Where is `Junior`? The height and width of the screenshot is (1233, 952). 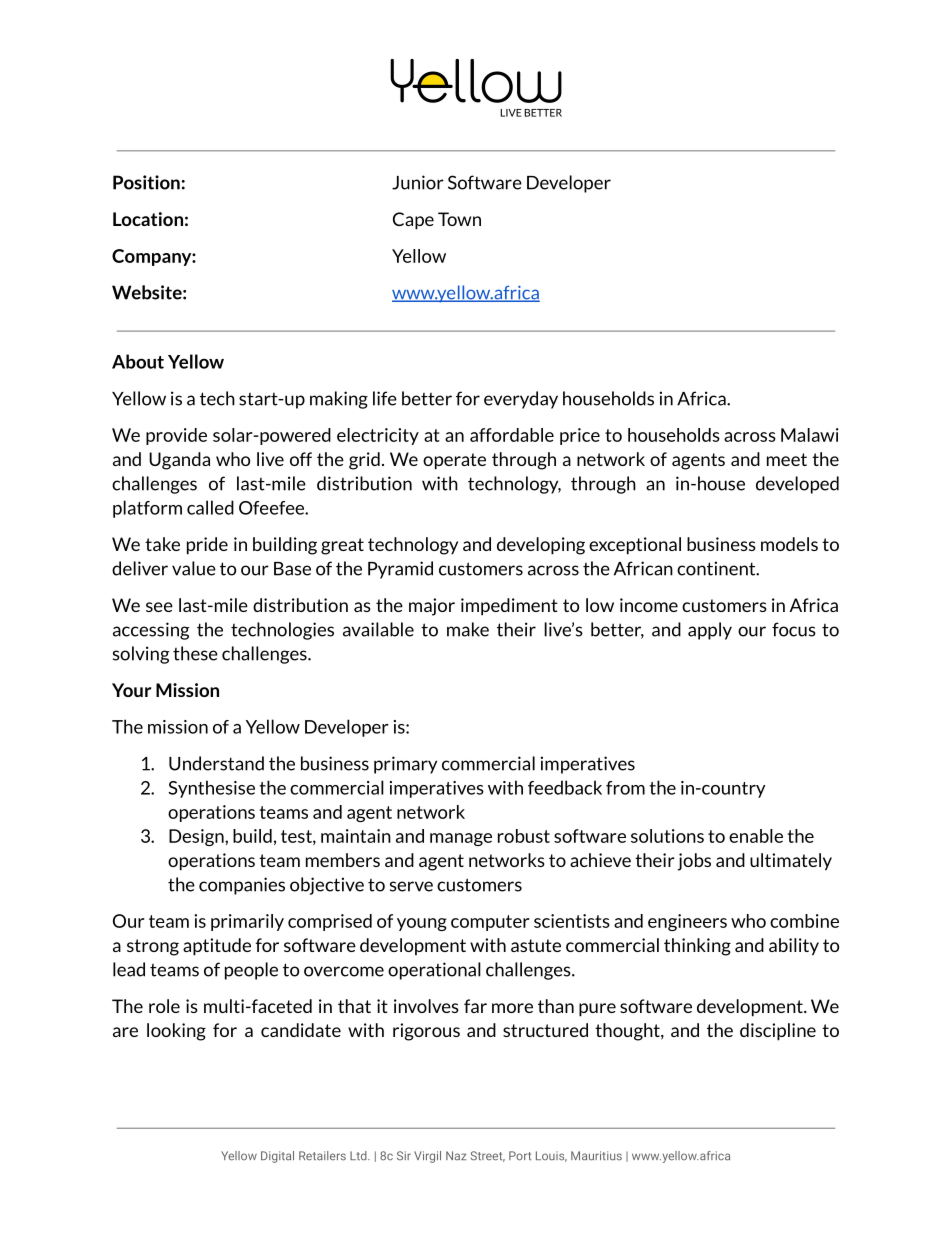 Junior is located at coordinates (418, 182).
